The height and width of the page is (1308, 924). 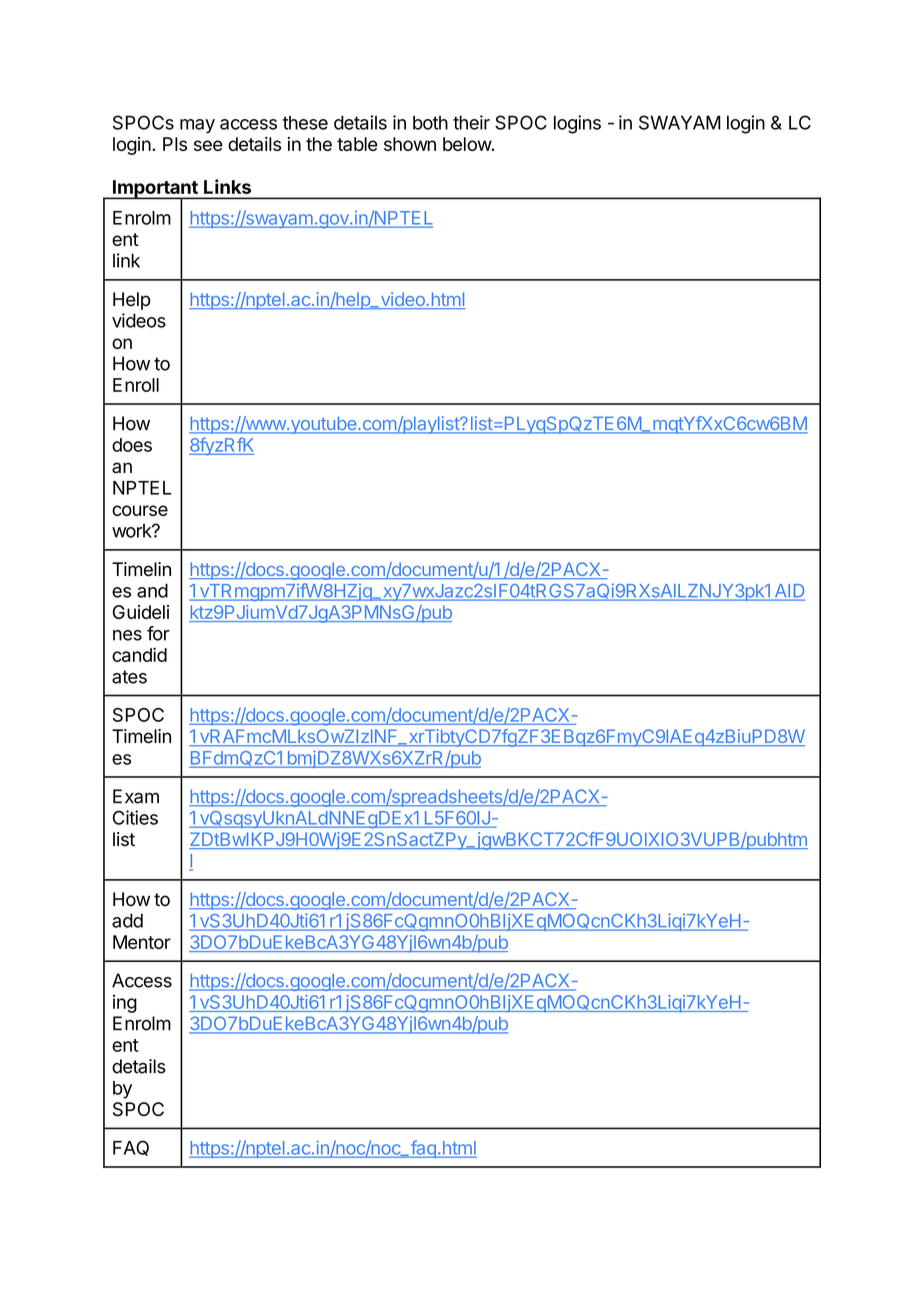 I want to click on these, so click(x=305, y=123).
